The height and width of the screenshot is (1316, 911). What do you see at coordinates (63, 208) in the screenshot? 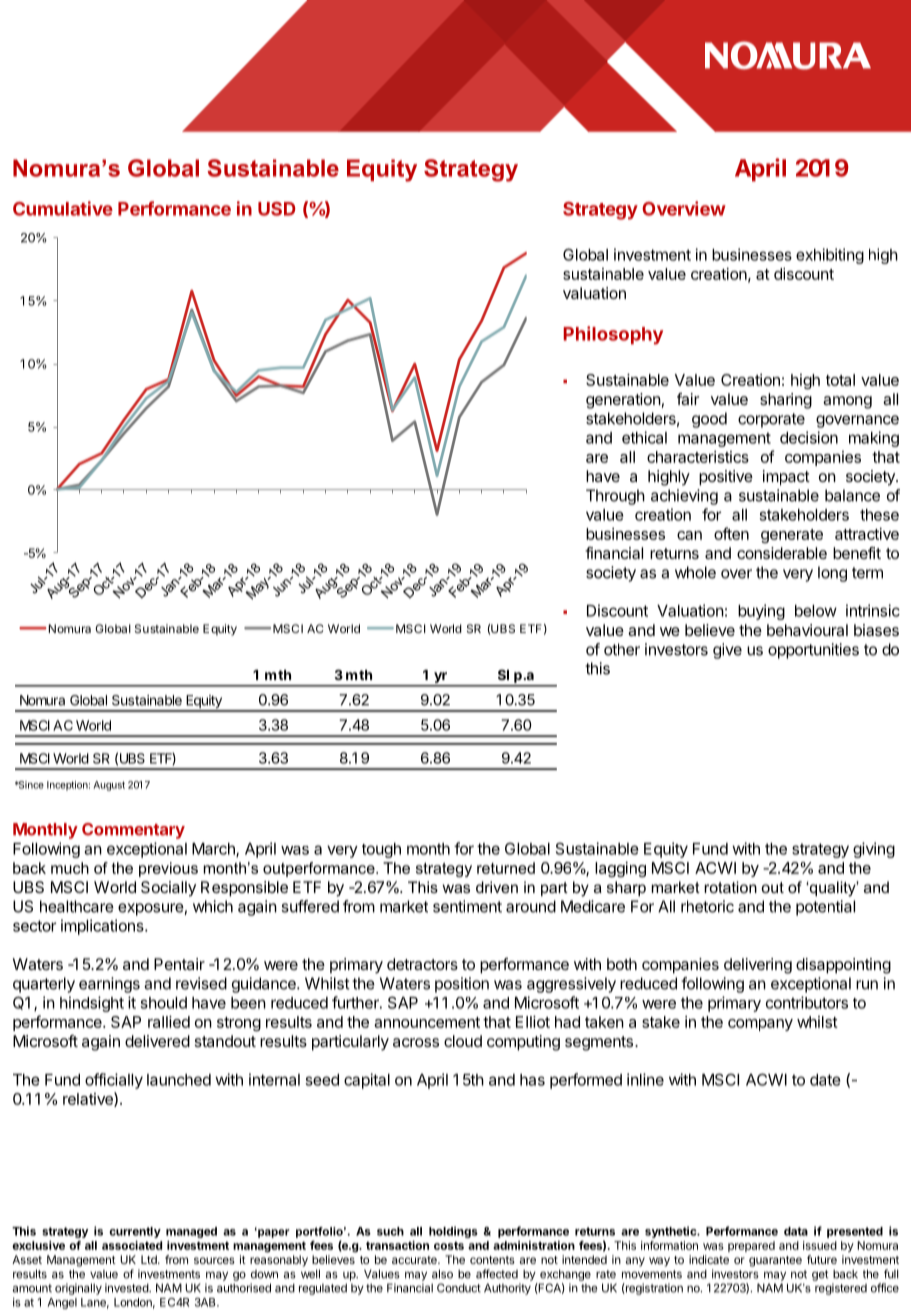
I see `Cumulative` at bounding box center [63, 208].
